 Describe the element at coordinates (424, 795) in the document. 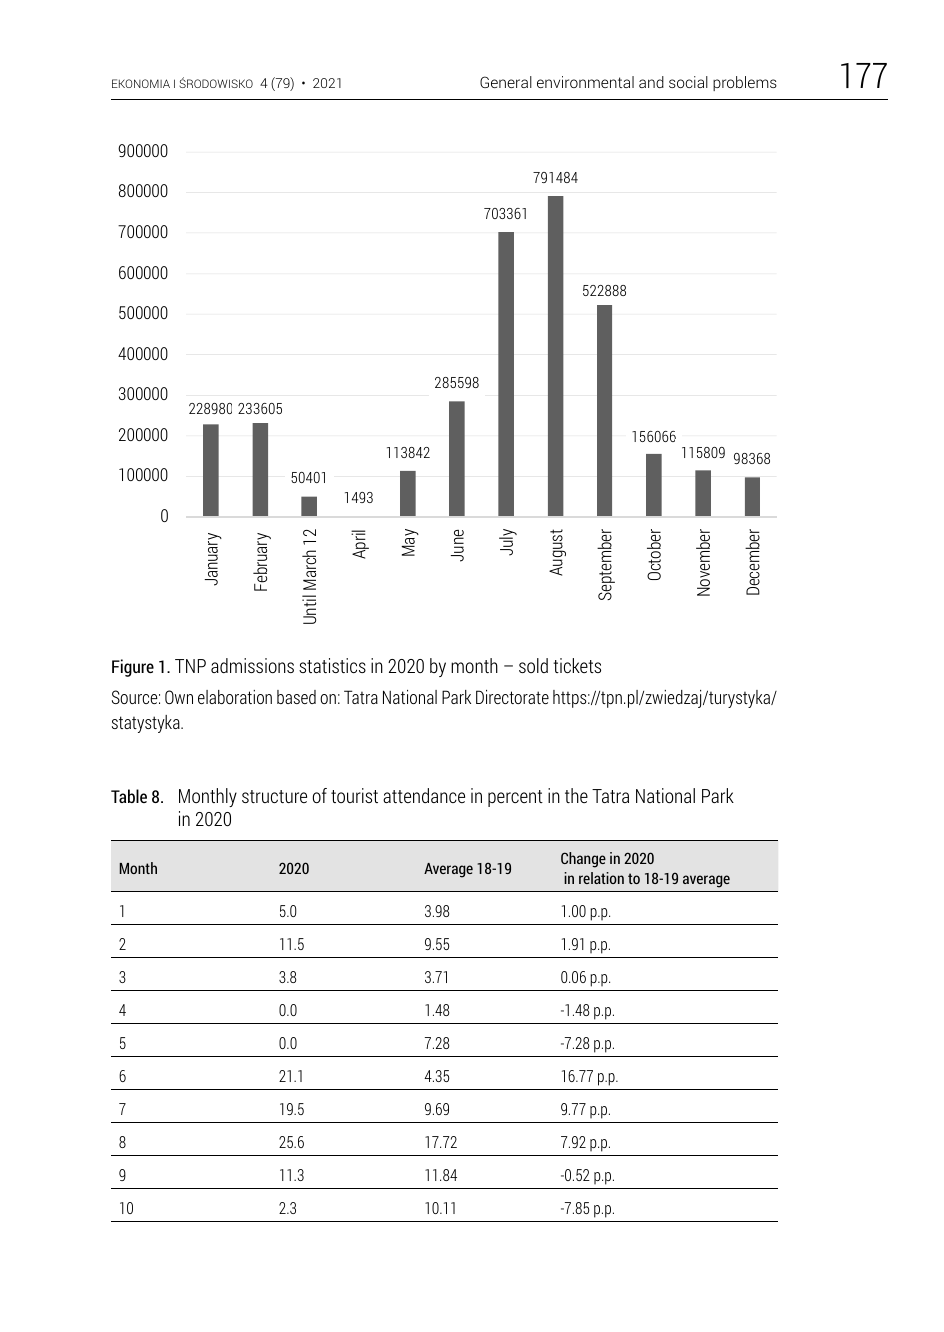

I see `attendance` at that location.
